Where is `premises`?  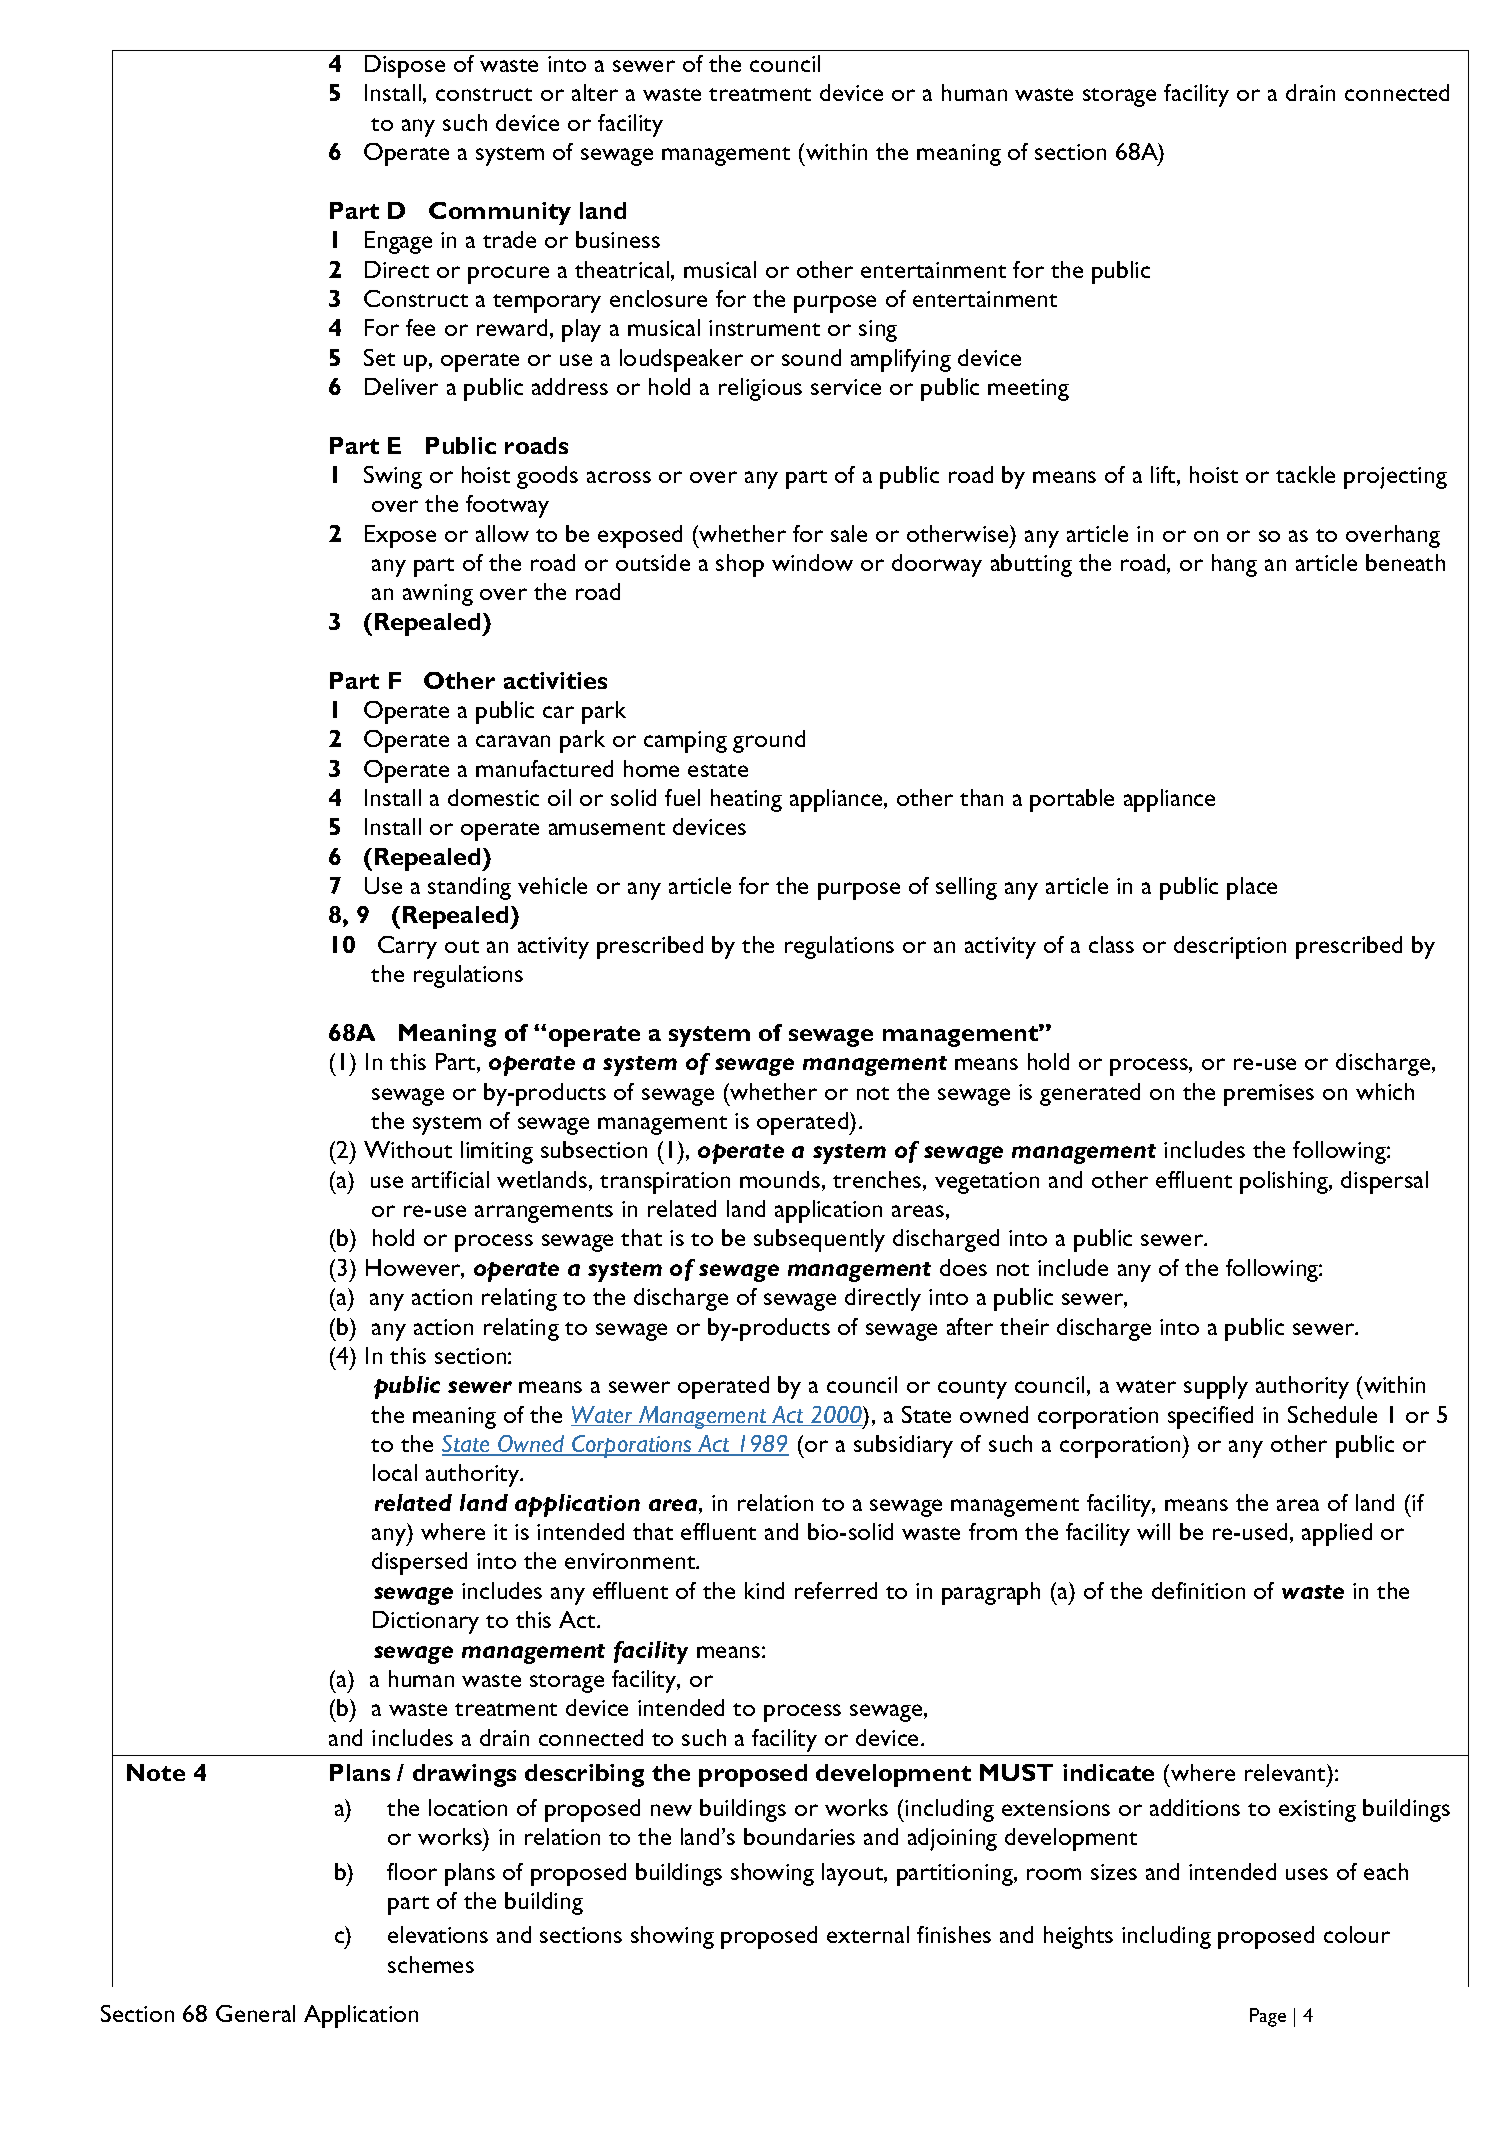 premises is located at coordinates (1269, 1095).
